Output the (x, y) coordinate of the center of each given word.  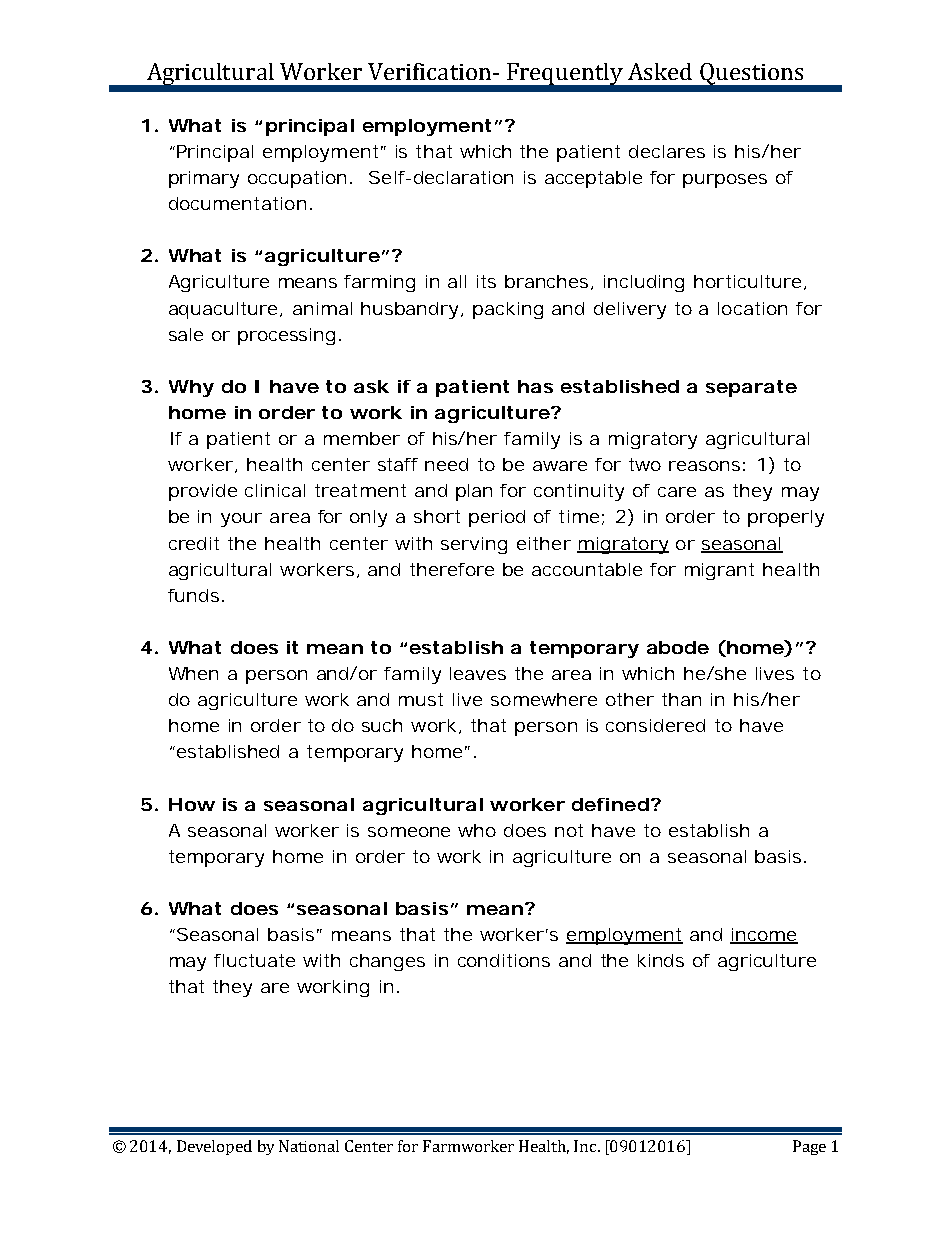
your (241, 520)
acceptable (593, 179)
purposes (725, 181)
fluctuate (254, 960)
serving (474, 545)
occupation (297, 179)
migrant (719, 571)
